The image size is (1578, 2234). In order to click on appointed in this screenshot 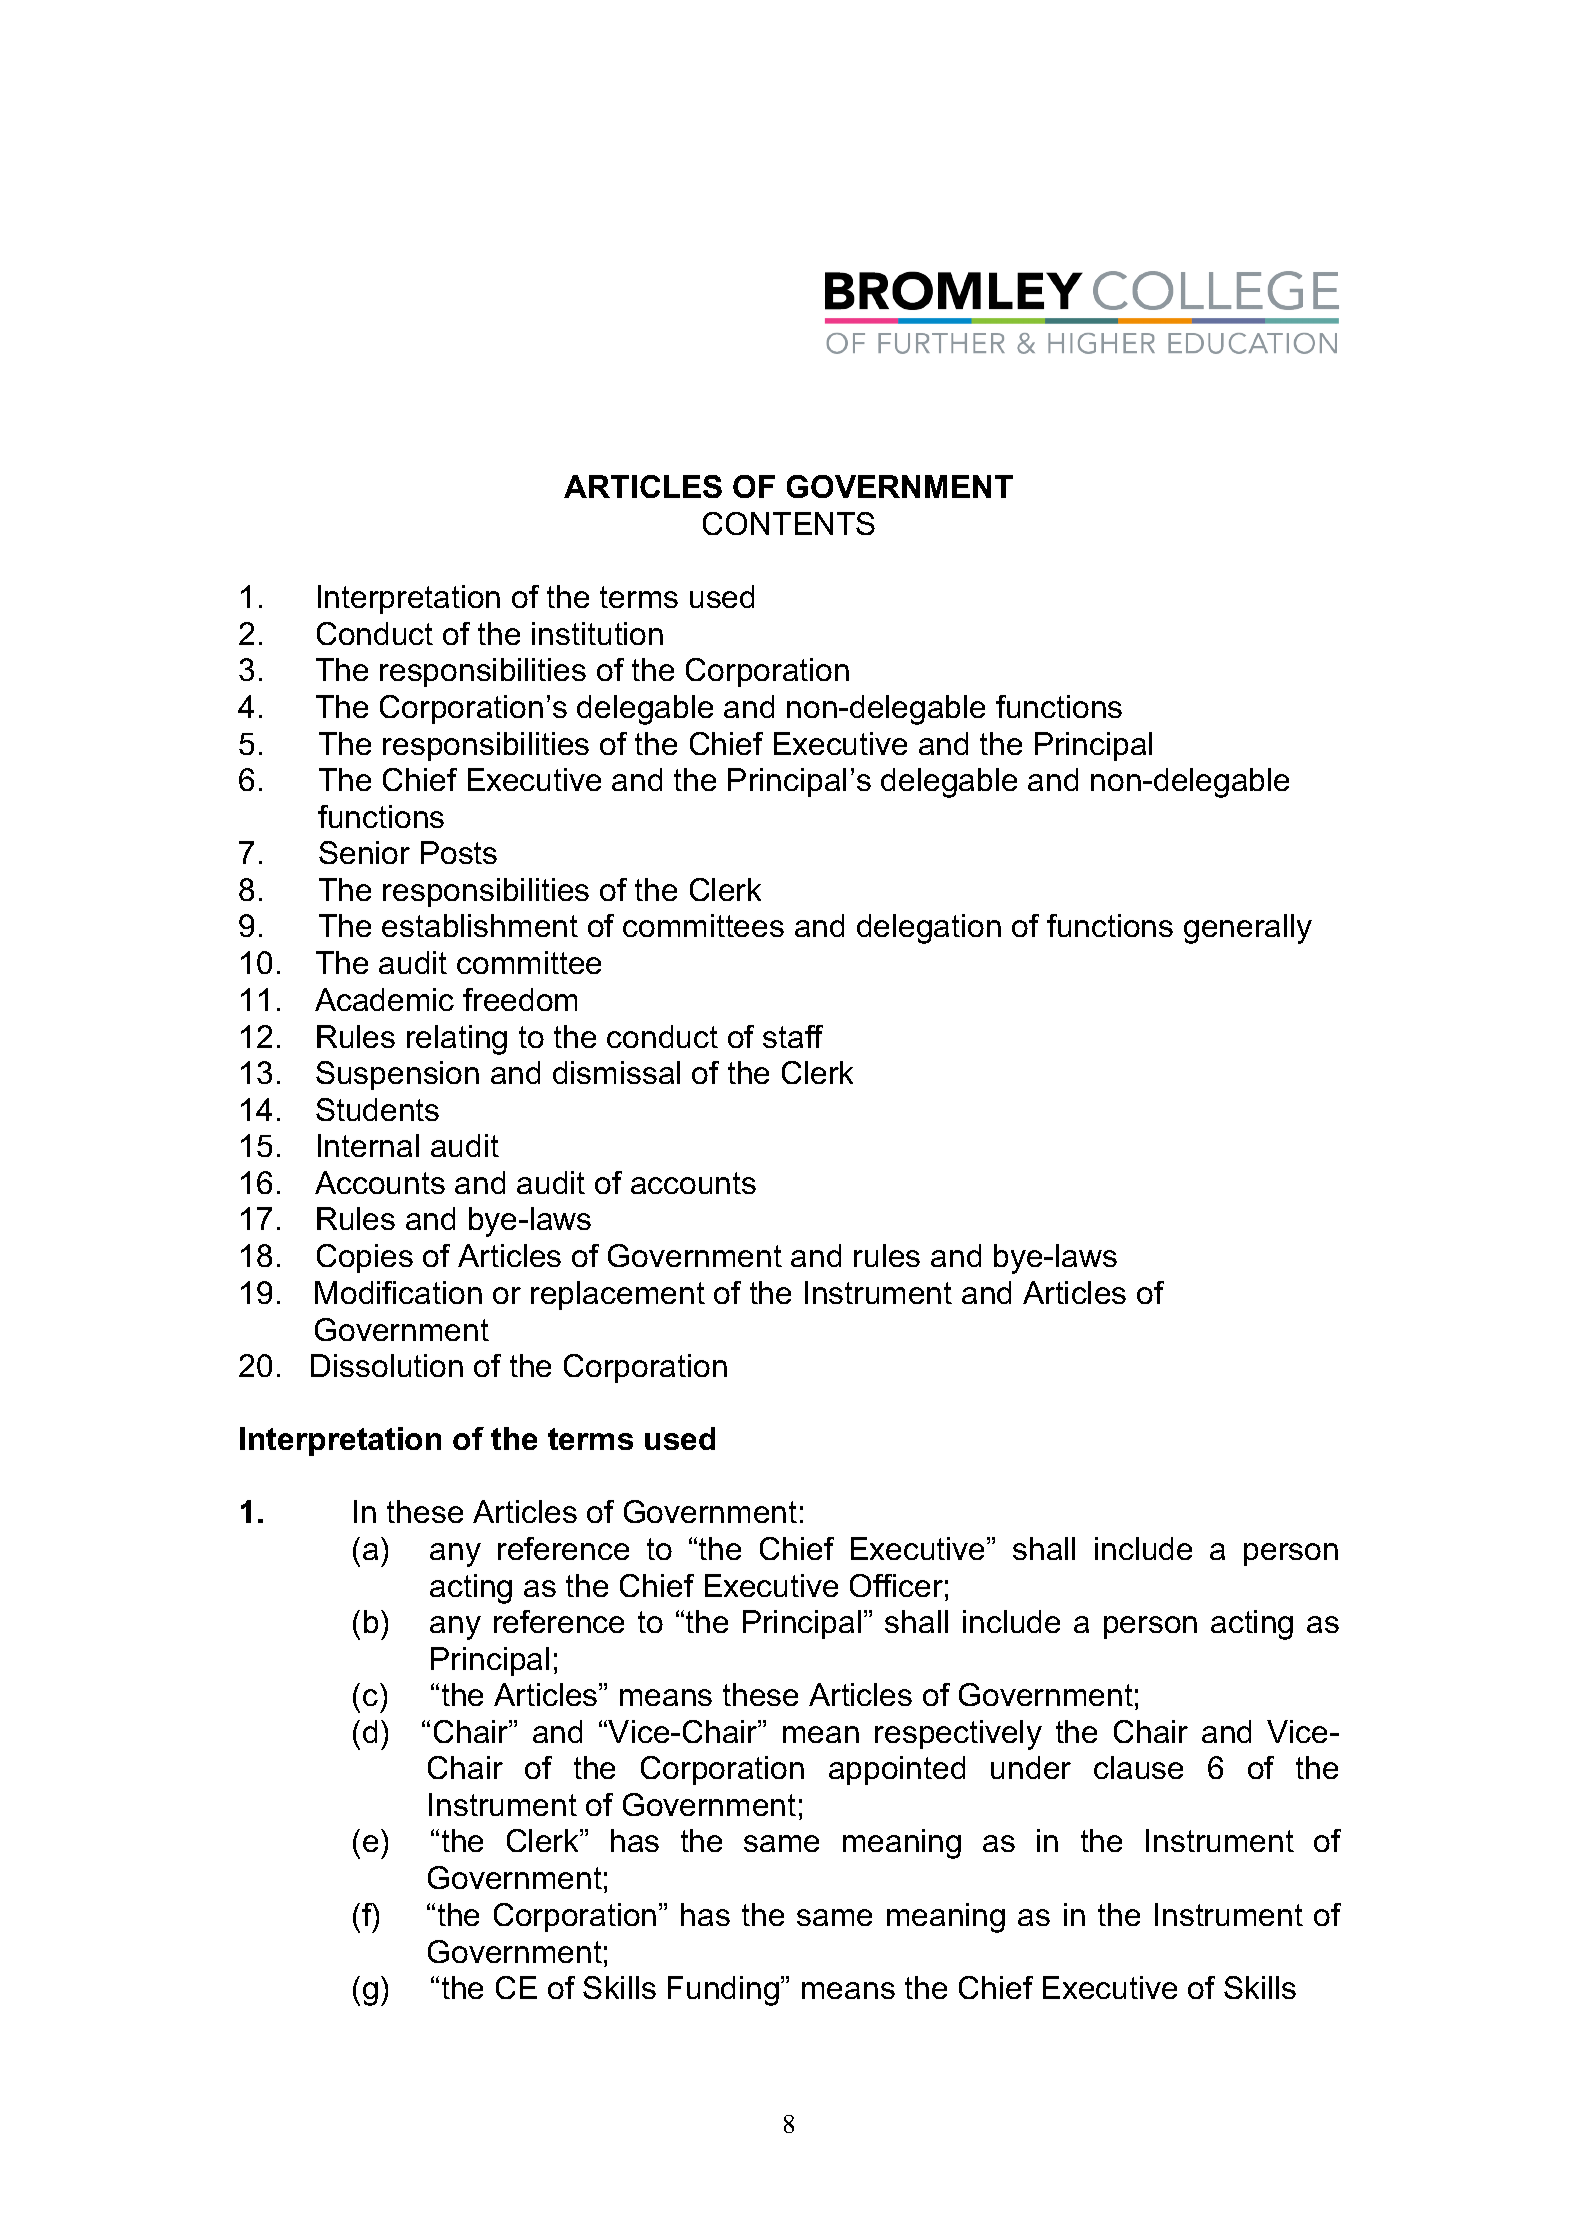, I will do `click(897, 1770)`.
